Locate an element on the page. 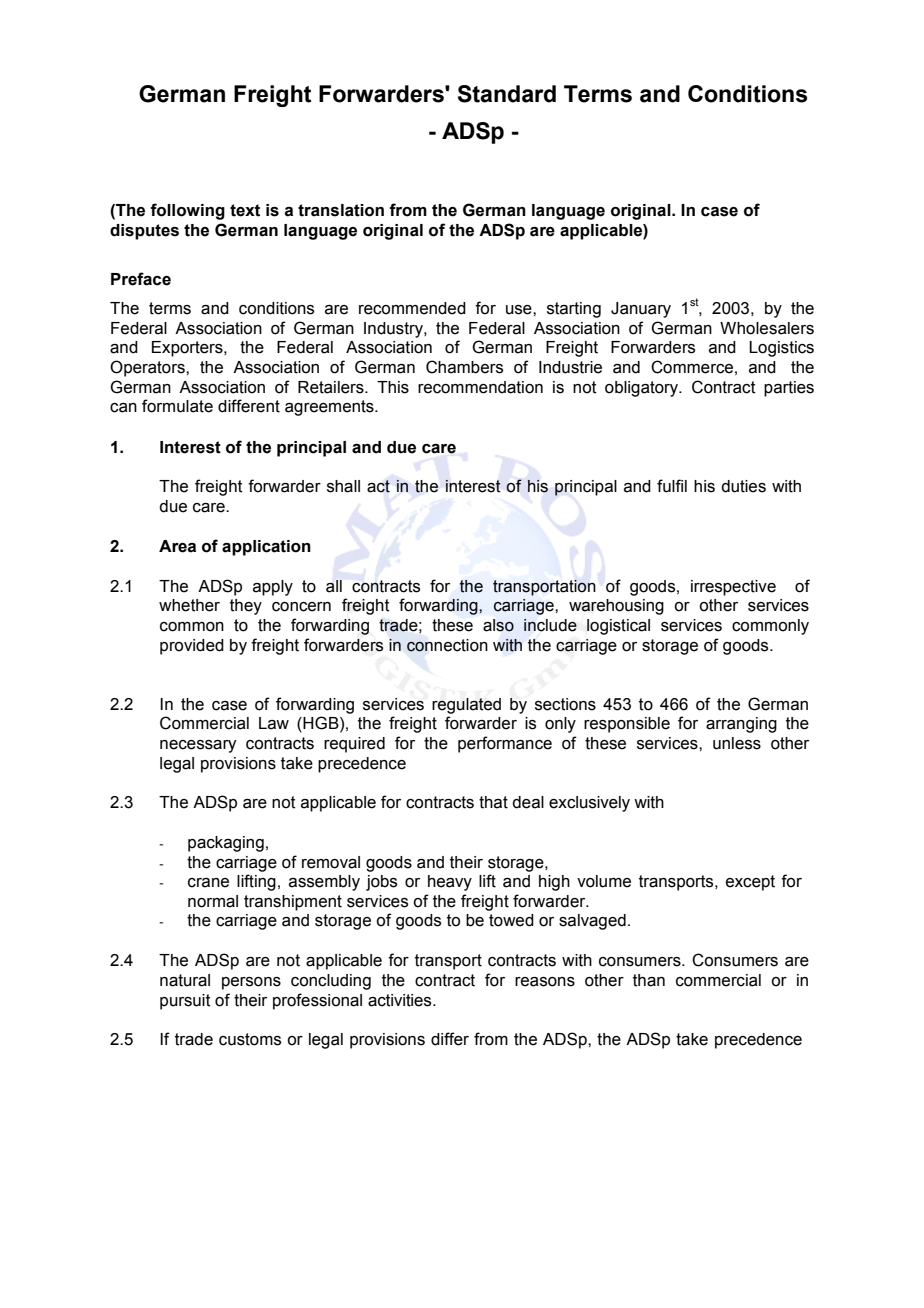  Wholesalers is located at coordinates (767, 328).
